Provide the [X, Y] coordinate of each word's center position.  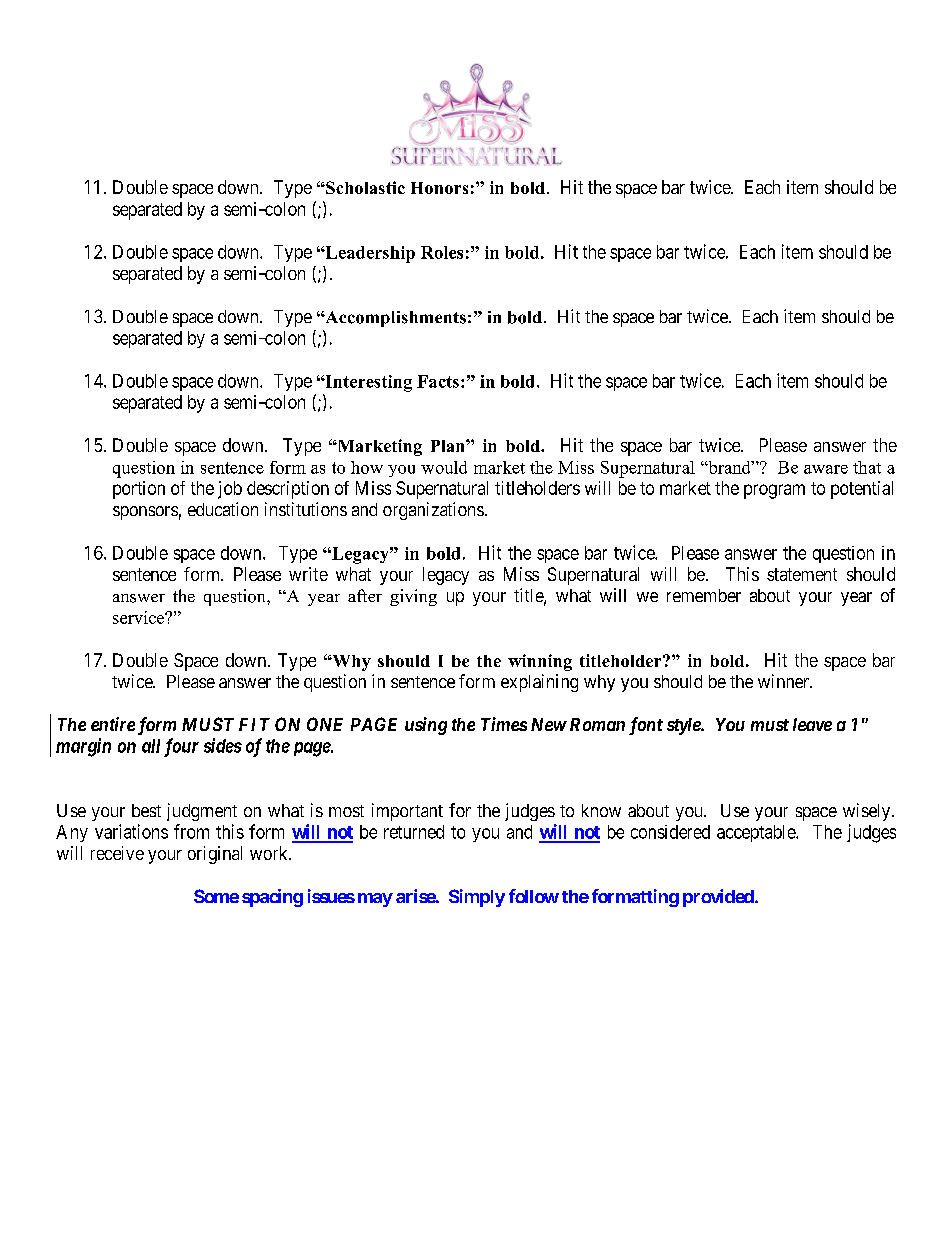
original [215, 855]
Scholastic [364, 187]
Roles [442, 252]
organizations [433, 511]
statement [802, 574]
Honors [439, 188]
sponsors [145, 513]
